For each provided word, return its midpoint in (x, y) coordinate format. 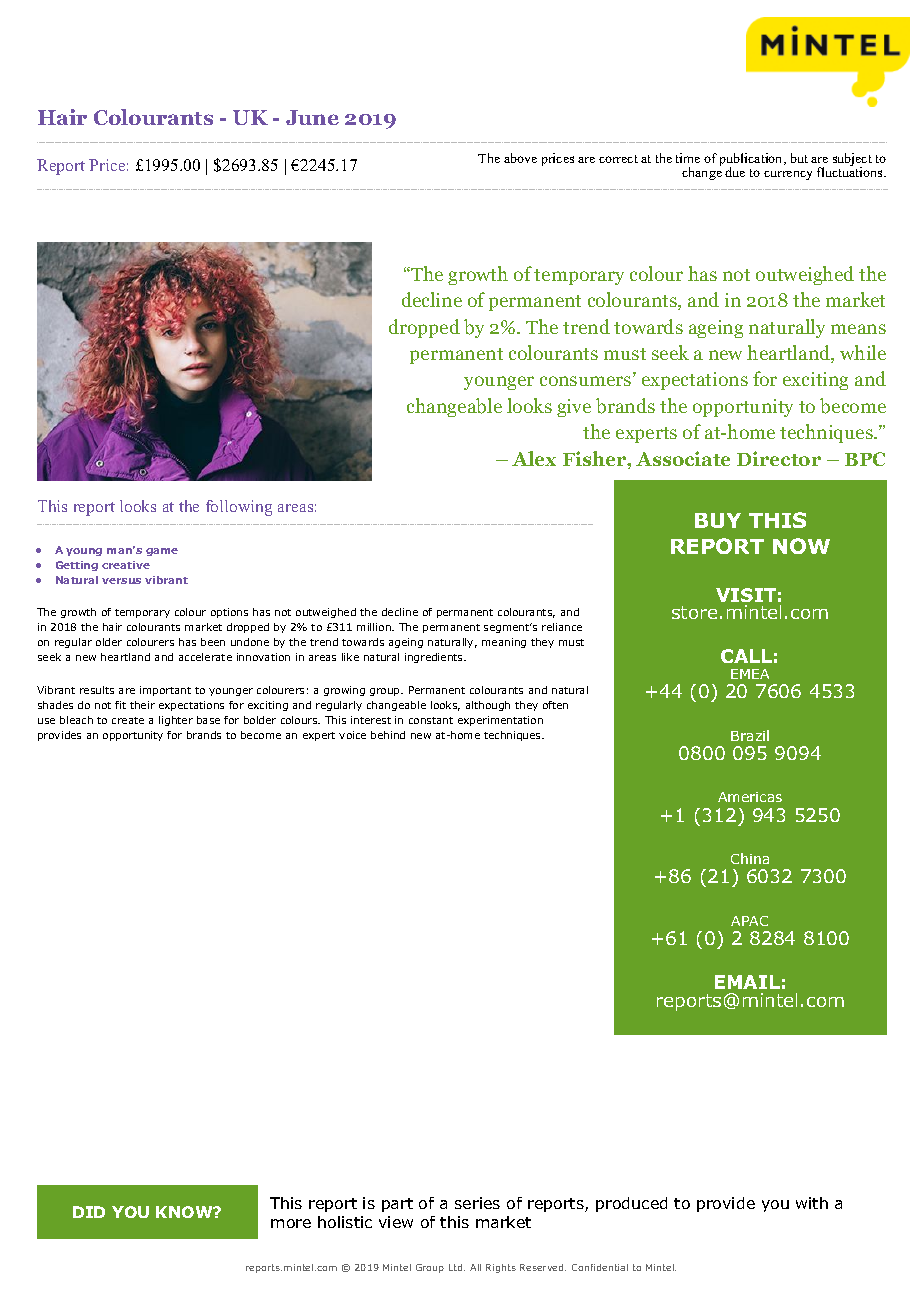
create (128, 720)
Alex (534, 458)
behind (388, 735)
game (162, 552)
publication (752, 161)
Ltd (457, 1267)
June (312, 117)
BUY (718, 520)
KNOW (185, 1212)
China (750, 858)
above (520, 158)
